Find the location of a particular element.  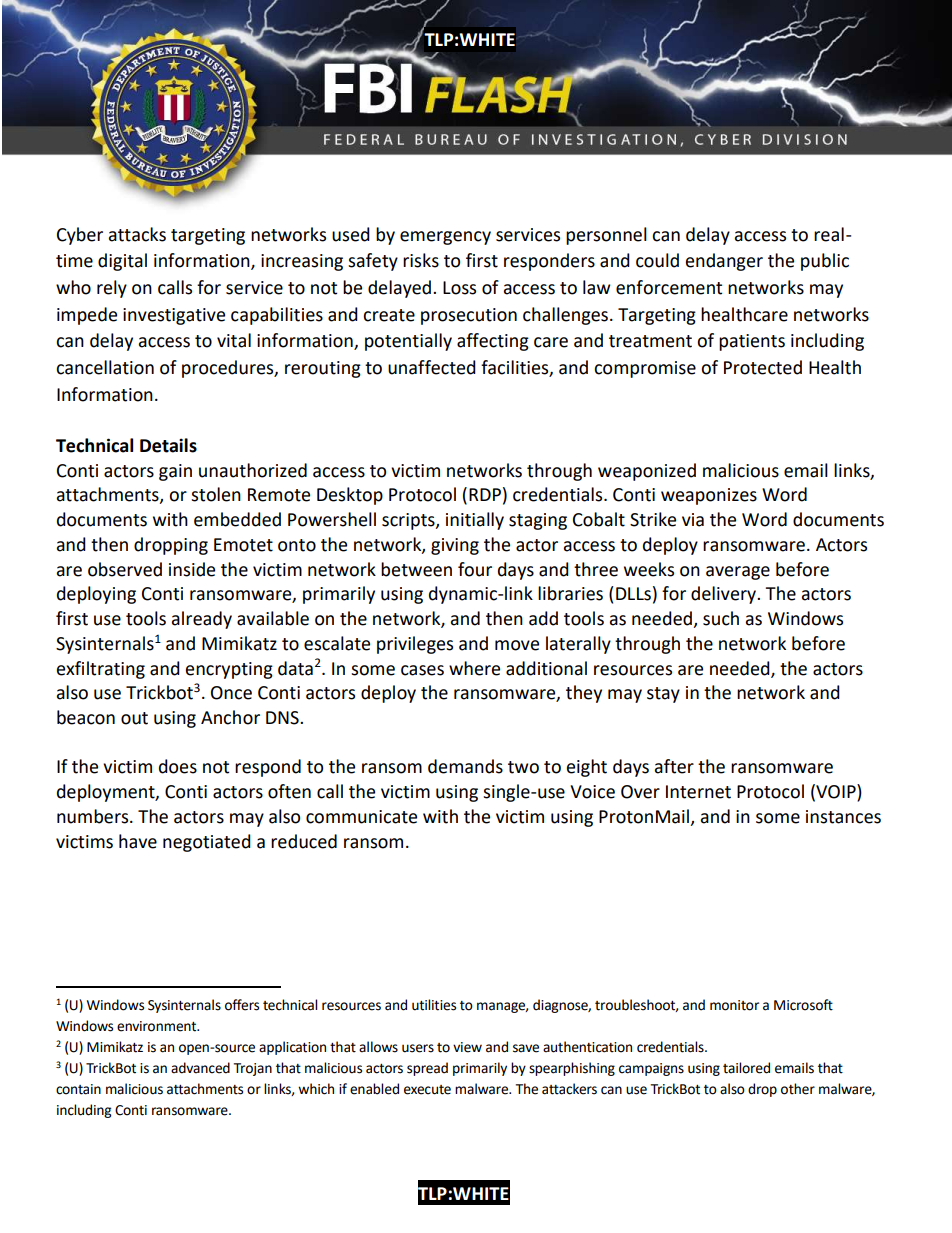

weaponized is located at coordinates (647, 472).
